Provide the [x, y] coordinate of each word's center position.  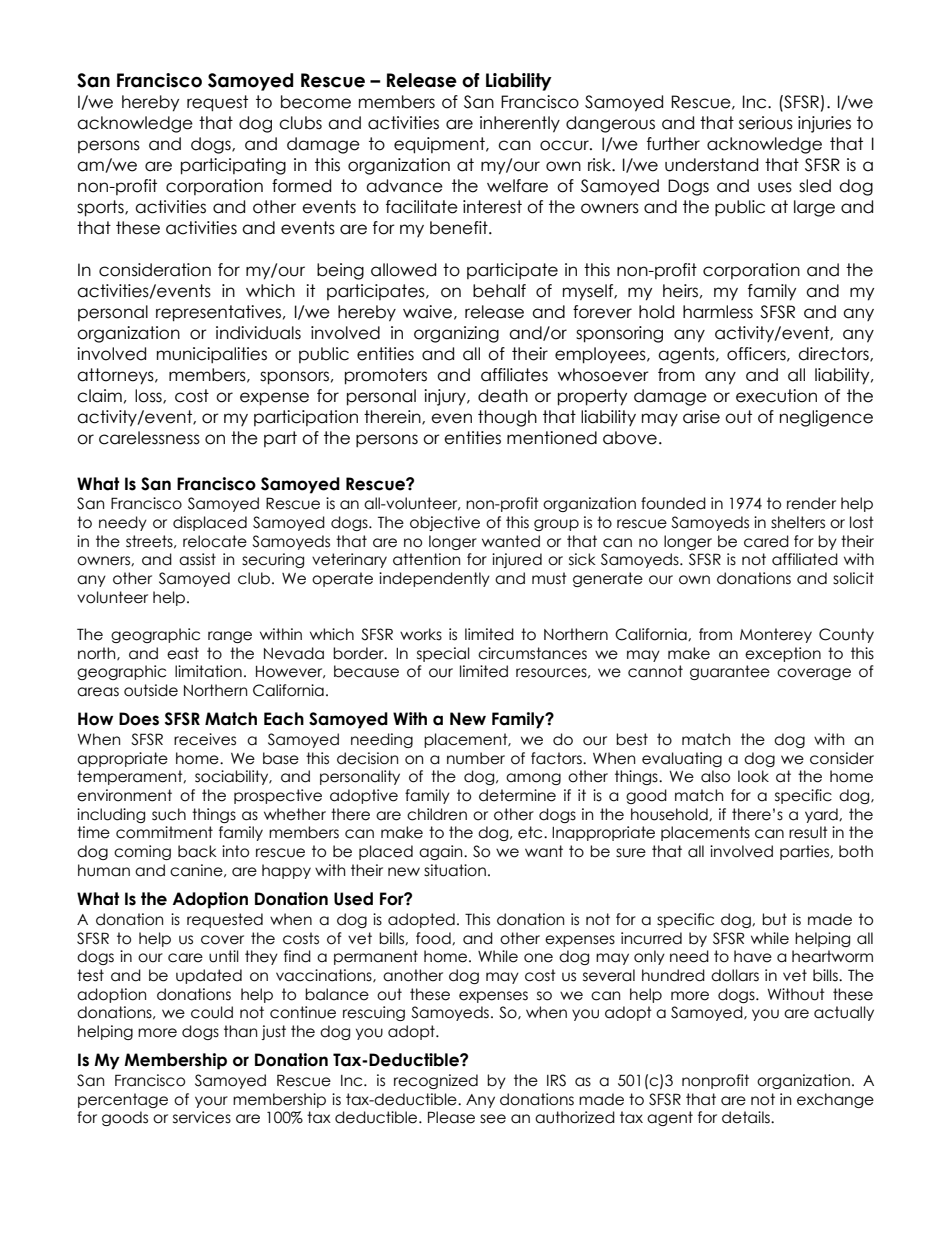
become [316, 102]
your [211, 1102]
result [808, 832]
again [442, 852]
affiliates [514, 375]
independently [434, 579]
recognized [436, 1081]
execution [776, 396]
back [197, 851]
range [230, 637]
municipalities [212, 355]
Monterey [776, 635]
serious [766, 123]
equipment [440, 145]
